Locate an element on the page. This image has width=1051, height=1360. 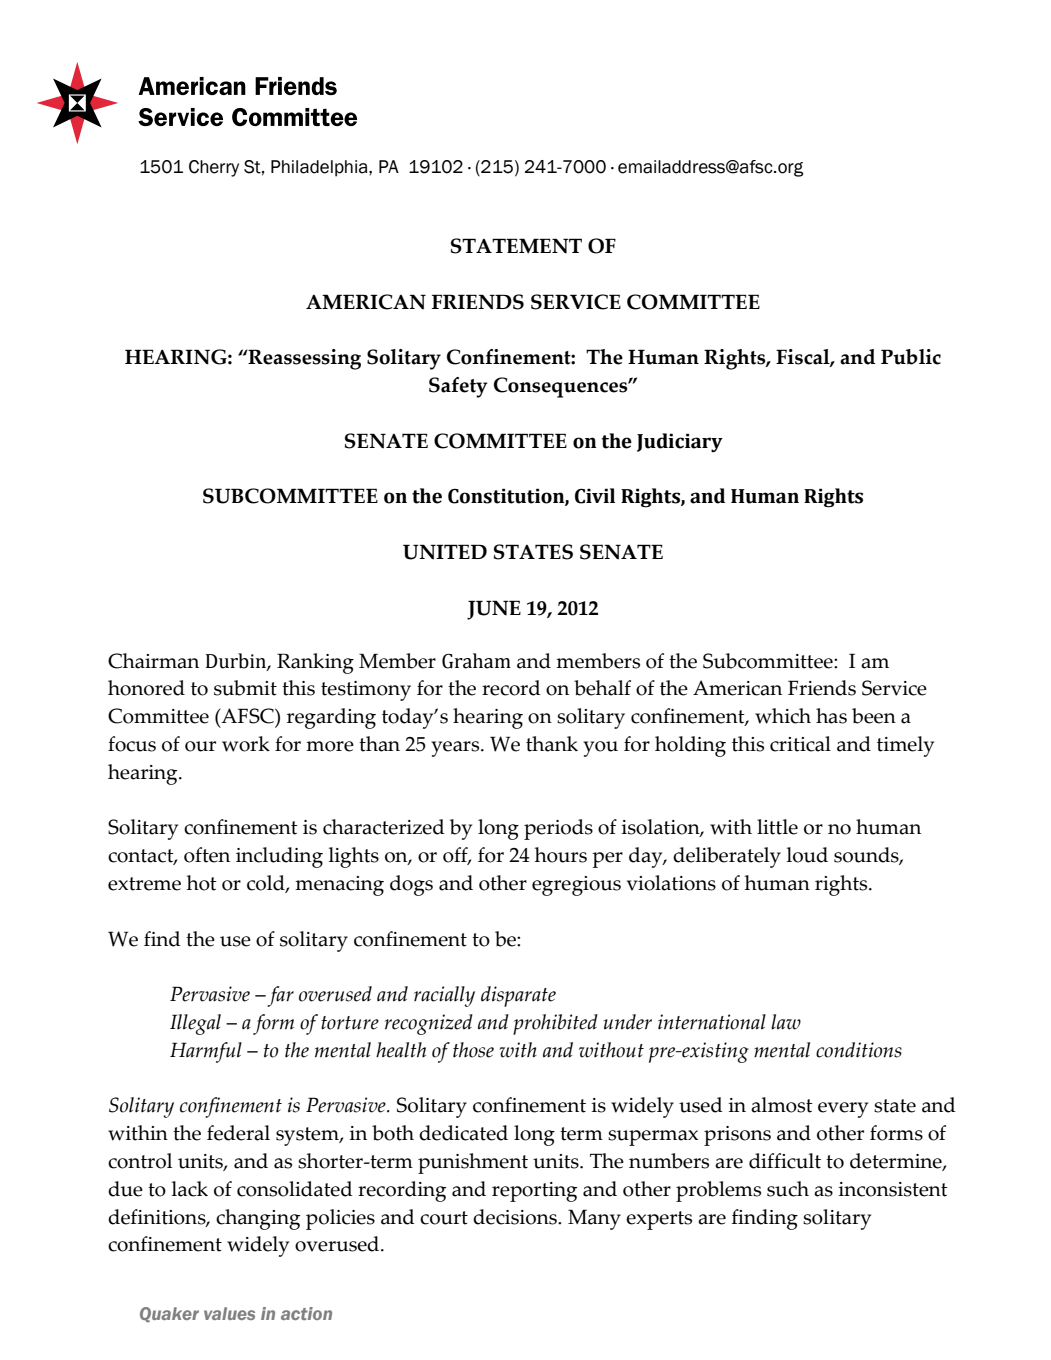
Philadelphia is located at coordinates (320, 168).
